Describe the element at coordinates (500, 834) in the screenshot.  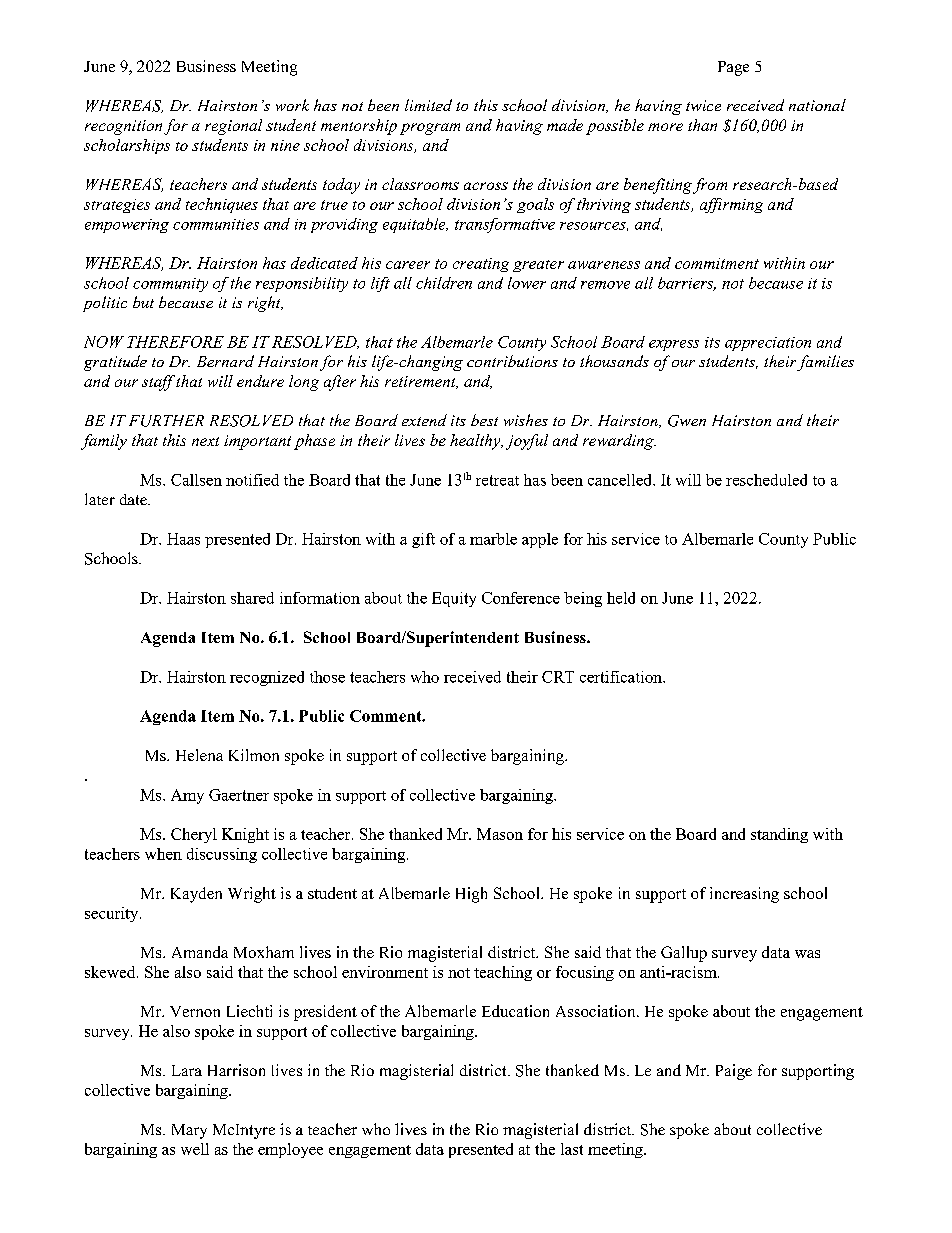
I see `Mason` at that location.
